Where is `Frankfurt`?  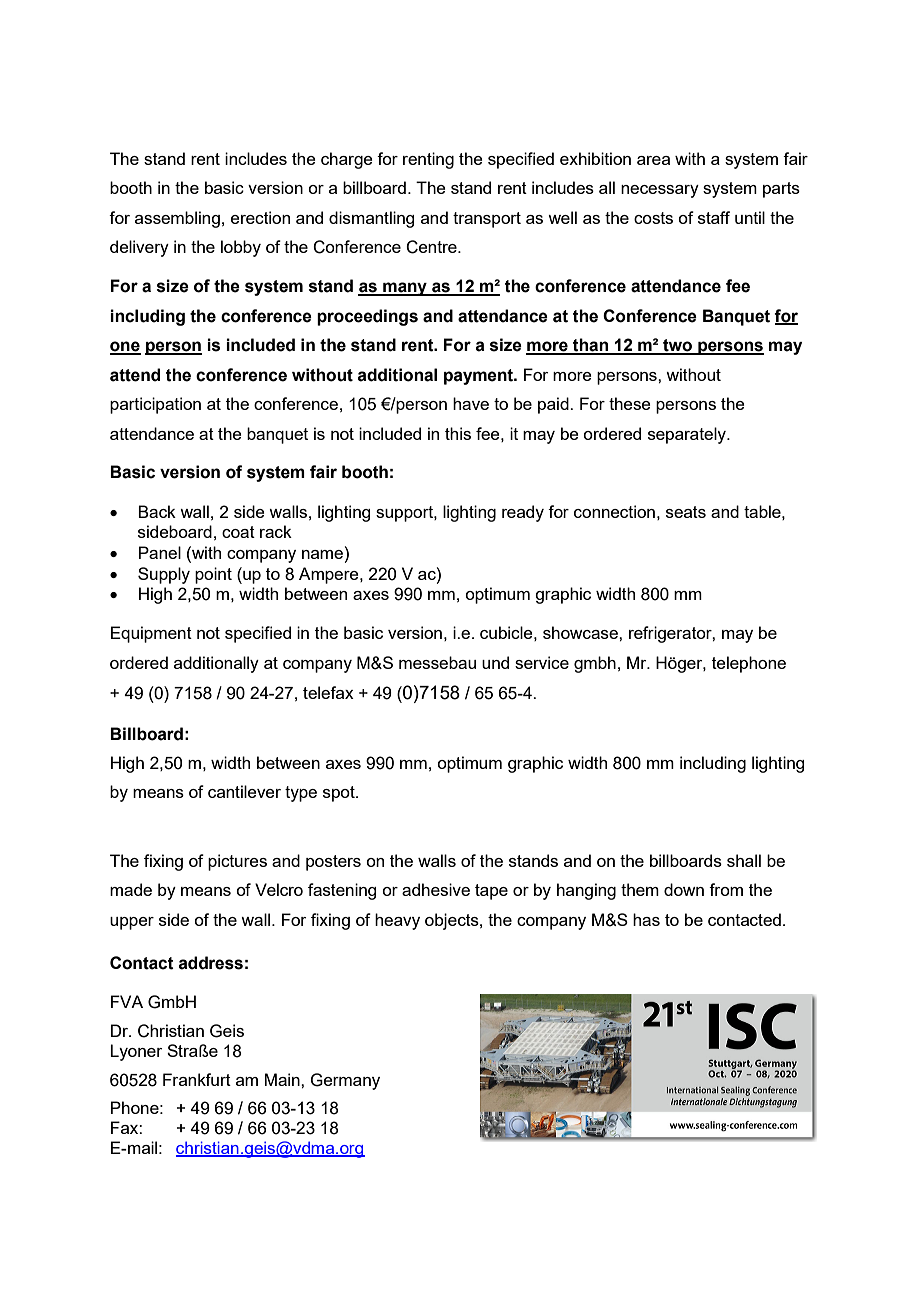 Frankfurt is located at coordinates (197, 1079).
